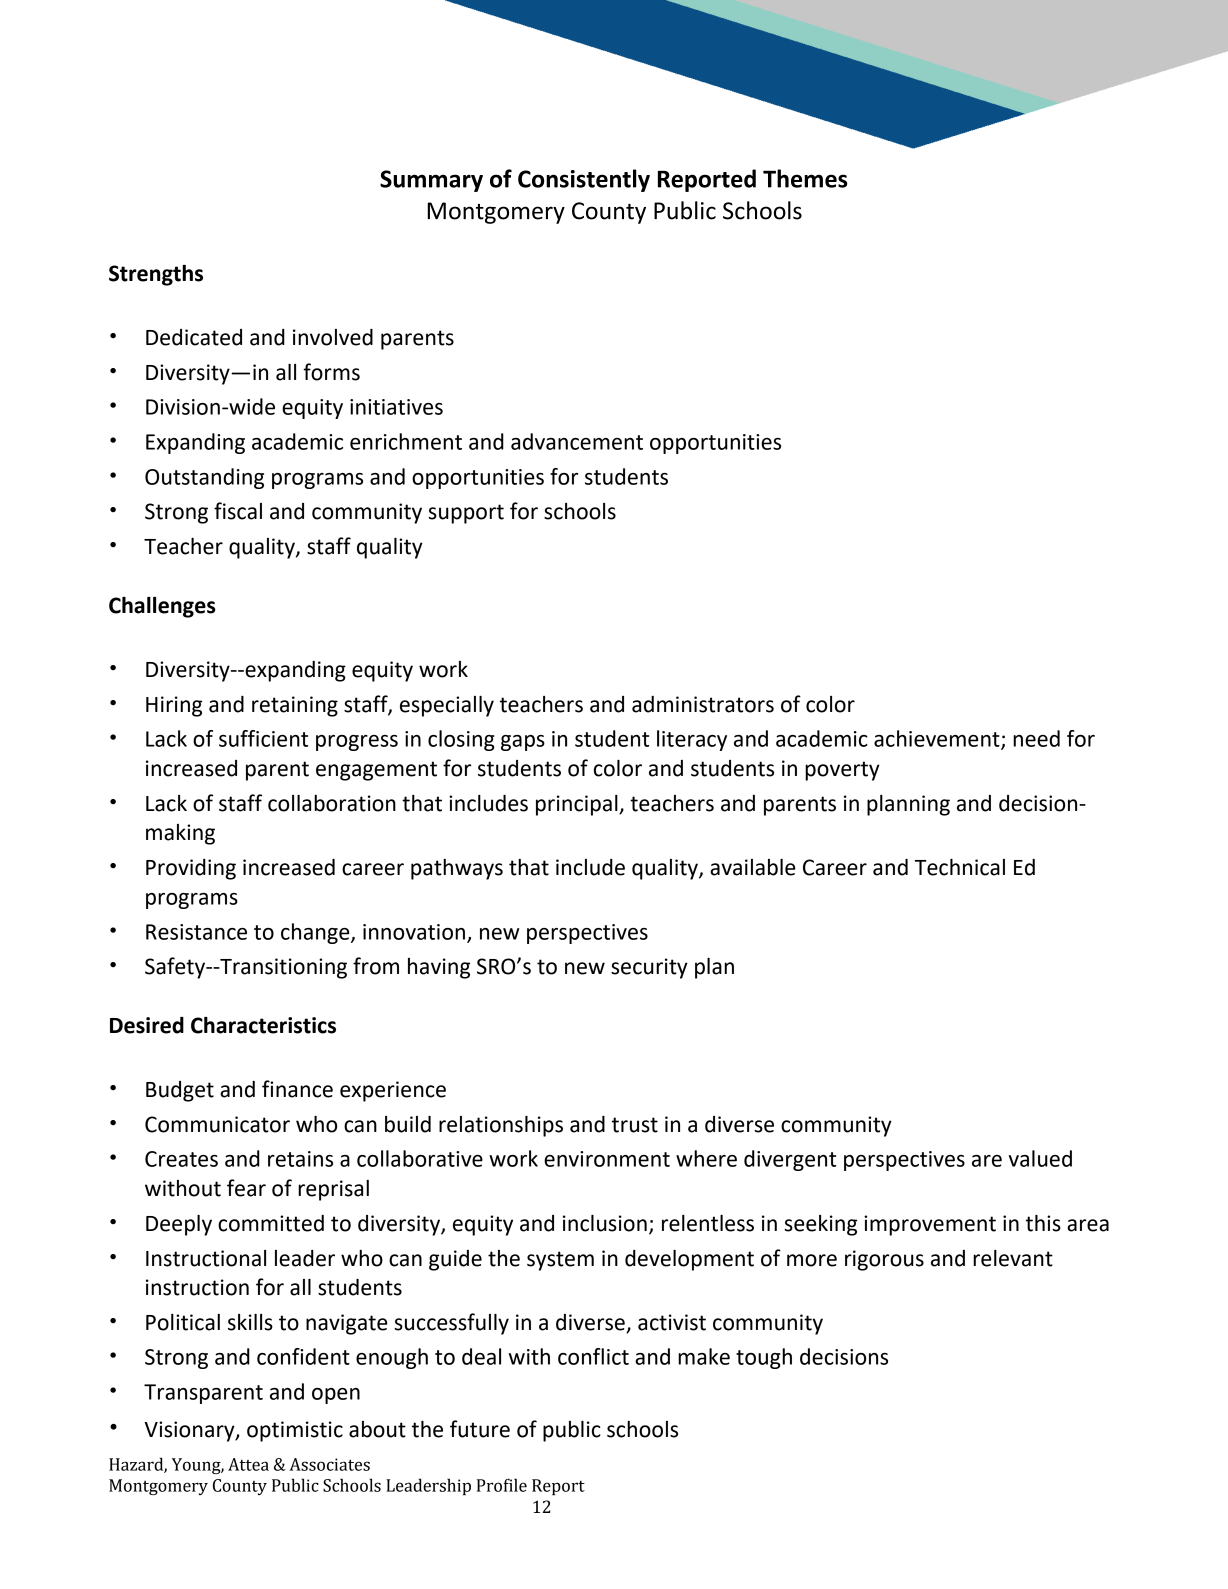 The image size is (1228, 1589). Describe the element at coordinates (649, 968) in the screenshot. I see `security` at that location.
